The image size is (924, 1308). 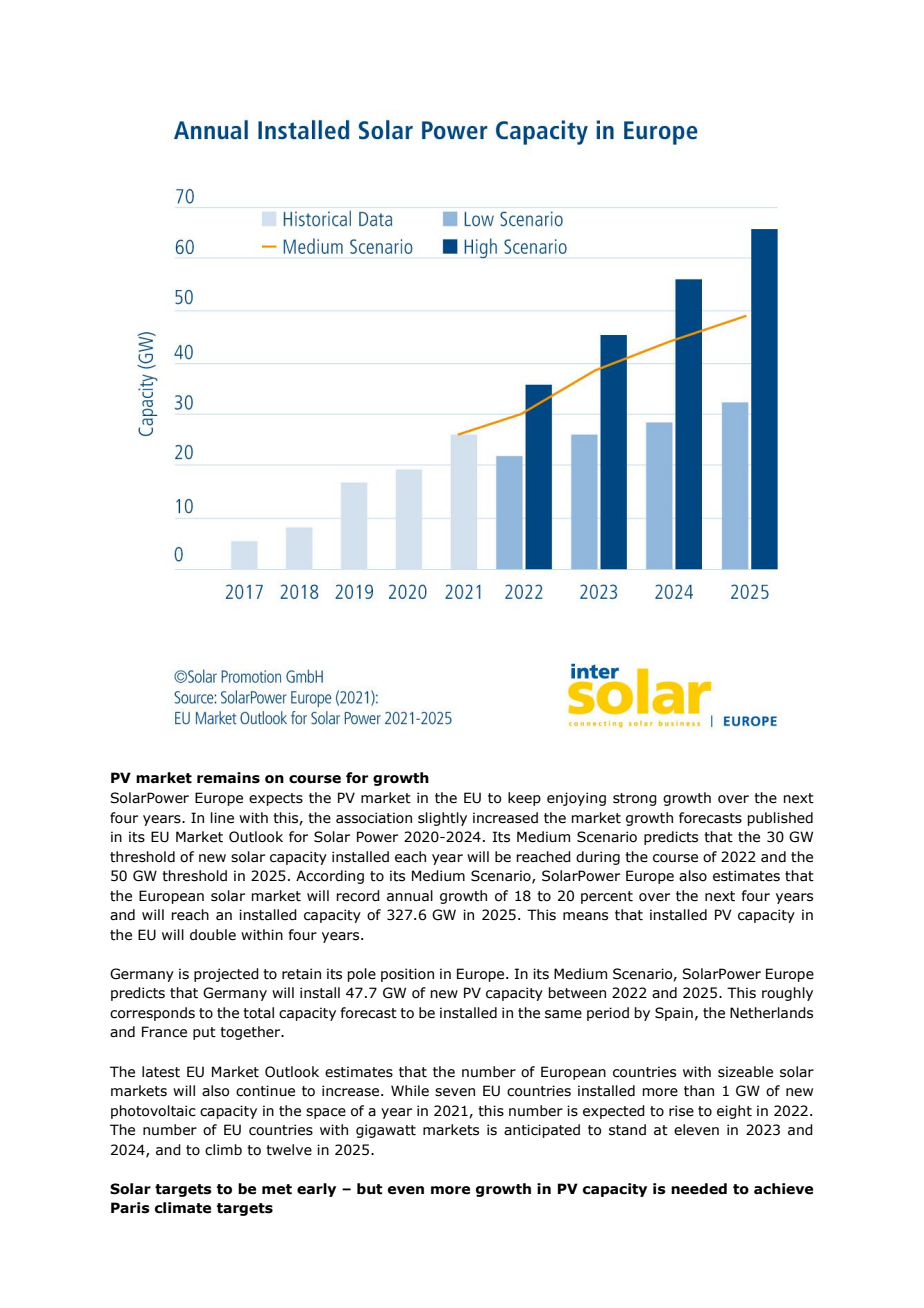 I want to click on remains, so click(x=228, y=778).
